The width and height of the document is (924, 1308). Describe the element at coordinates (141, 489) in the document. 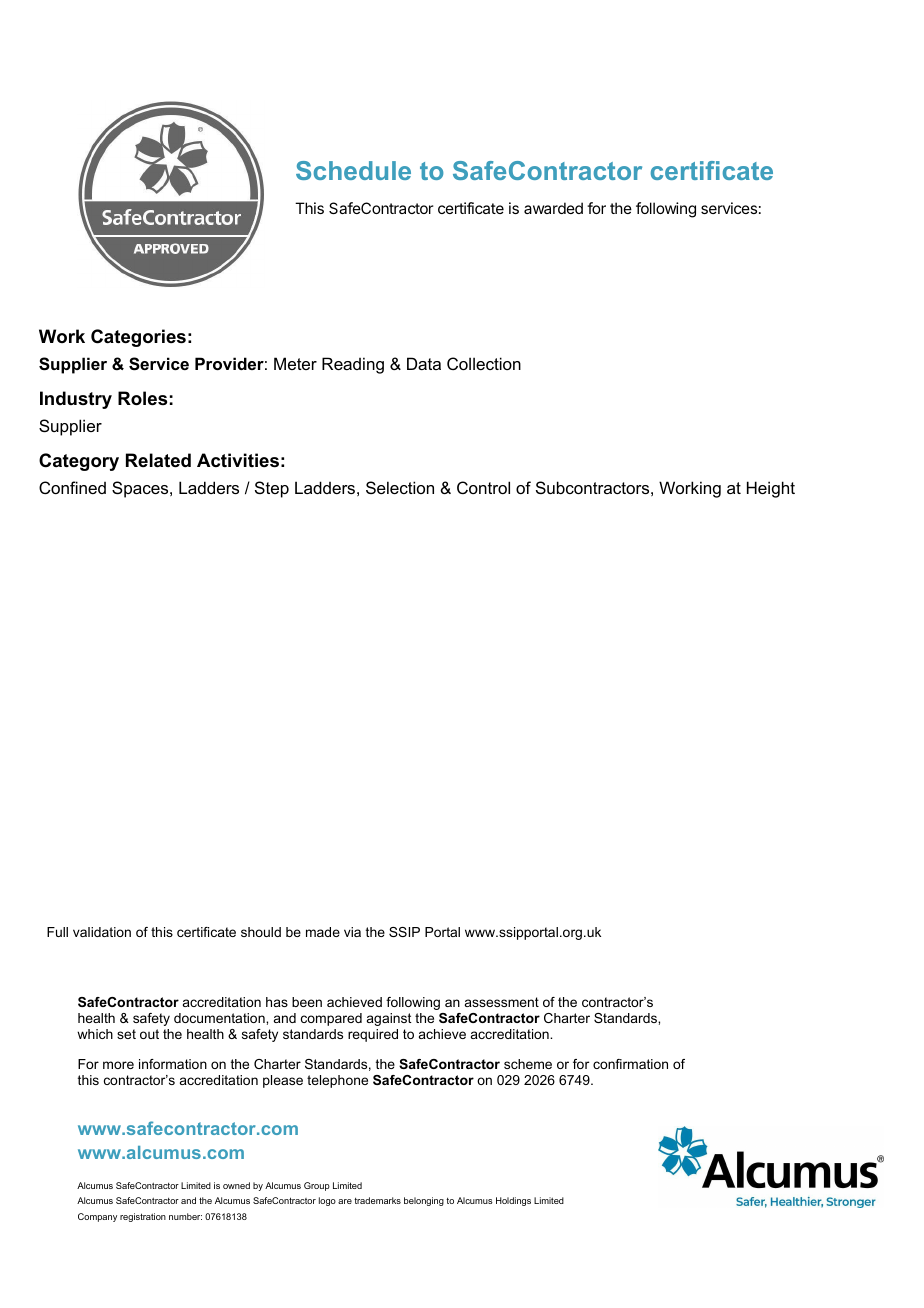

I see `Spaces` at that location.
